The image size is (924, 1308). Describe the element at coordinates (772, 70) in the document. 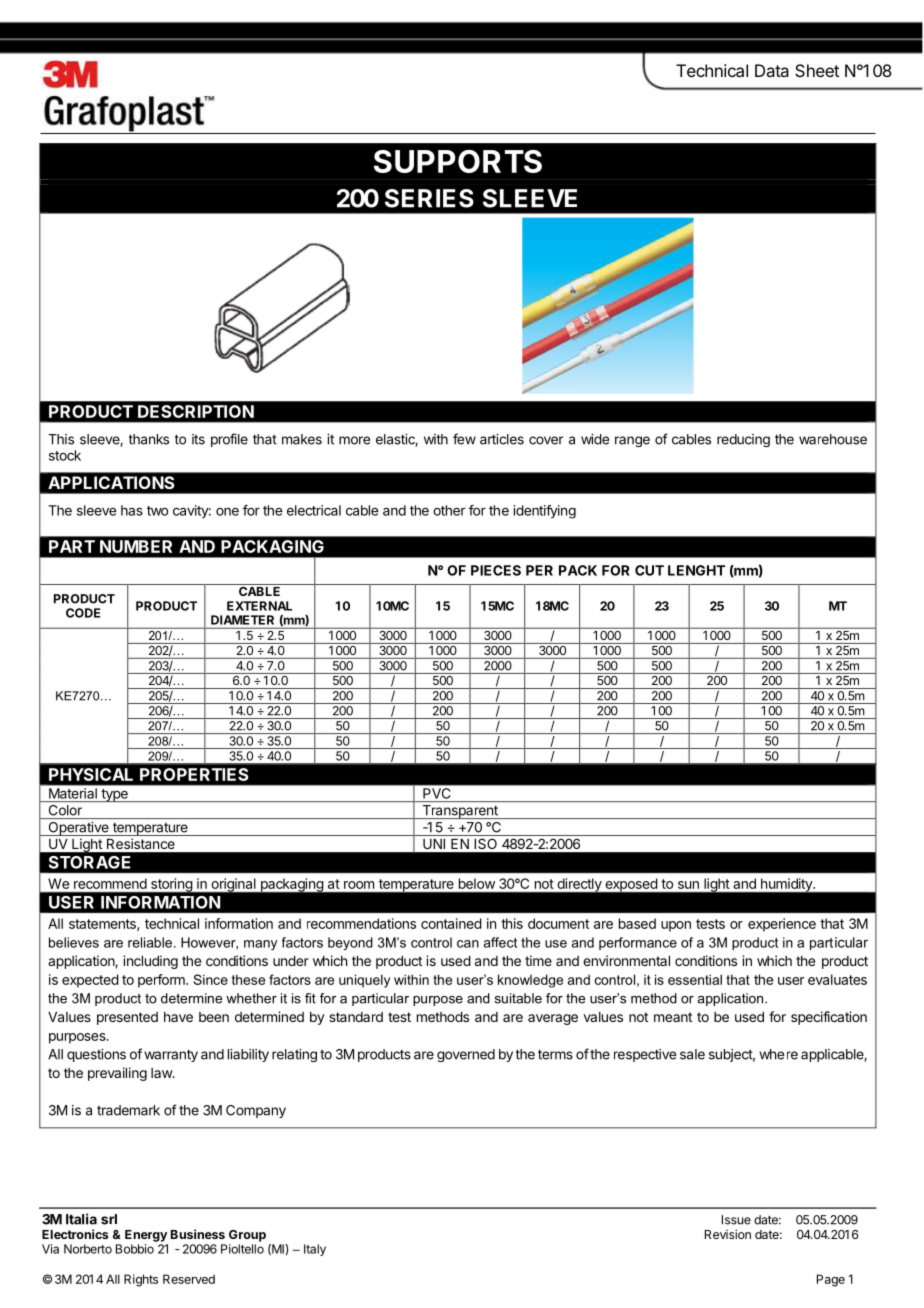

I see `Data` at that location.
